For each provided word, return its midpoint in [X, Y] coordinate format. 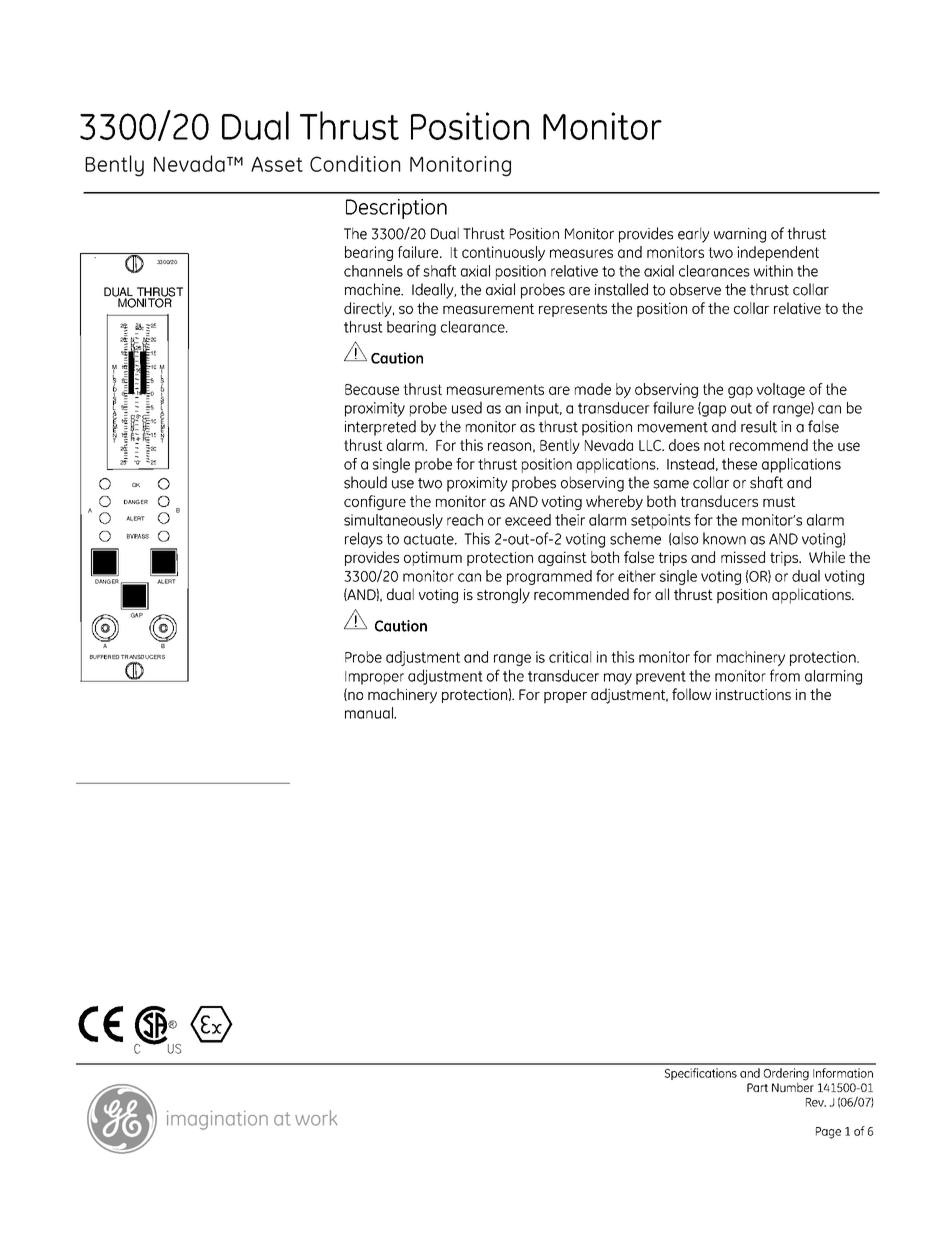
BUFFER [100, 657]
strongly [503, 596]
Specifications [701, 1074]
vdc [139, 326]
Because [372, 389]
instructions [753, 694]
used [467, 407]
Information [843, 1073]
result [759, 426]
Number [793, 1086]
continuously [503, 253]
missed [743, 557]
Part [757, 1087]
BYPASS [138, 536]
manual [370, 713]
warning [740, 235]
